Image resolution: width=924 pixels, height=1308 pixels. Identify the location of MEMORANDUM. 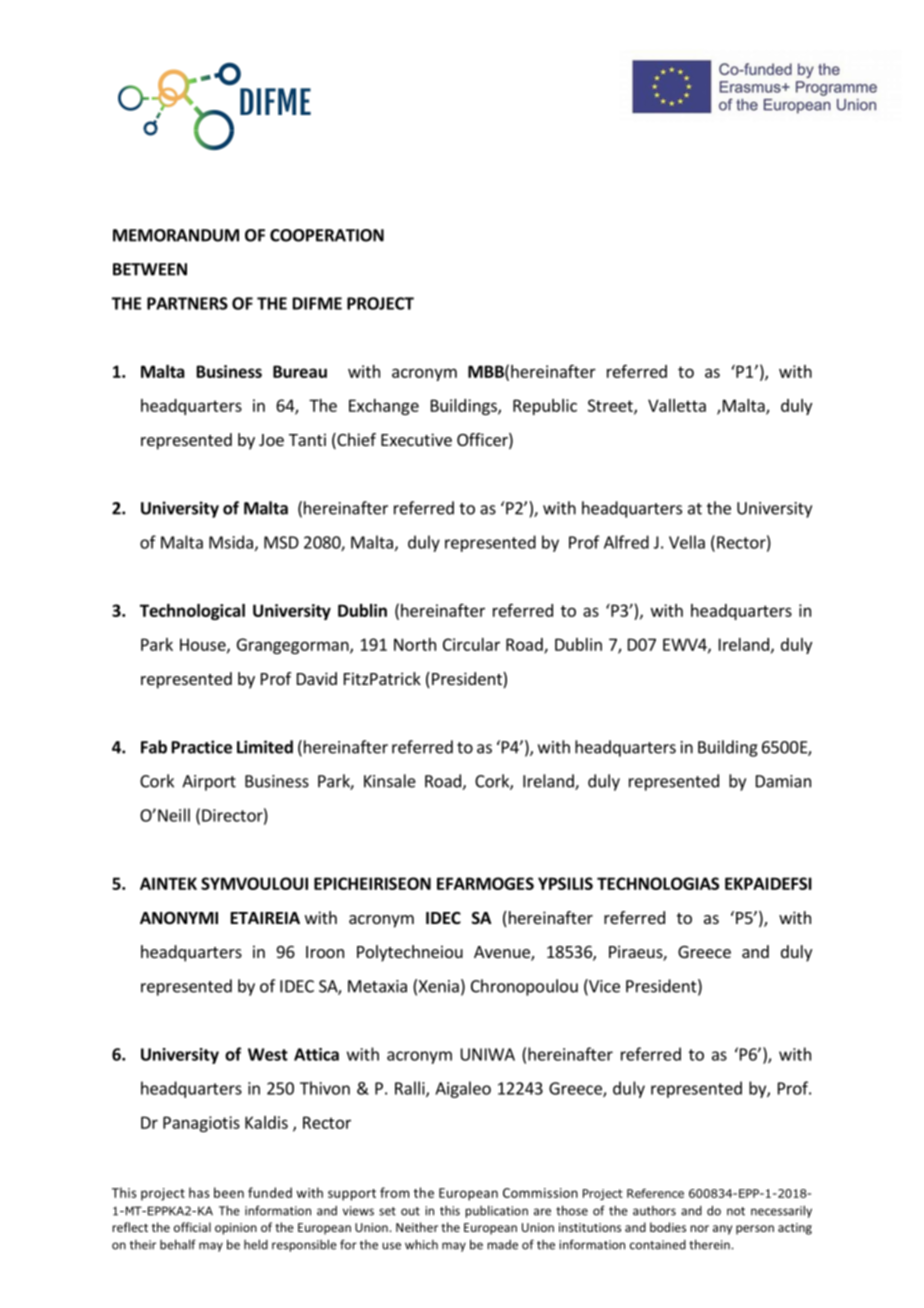
(176, 235).
